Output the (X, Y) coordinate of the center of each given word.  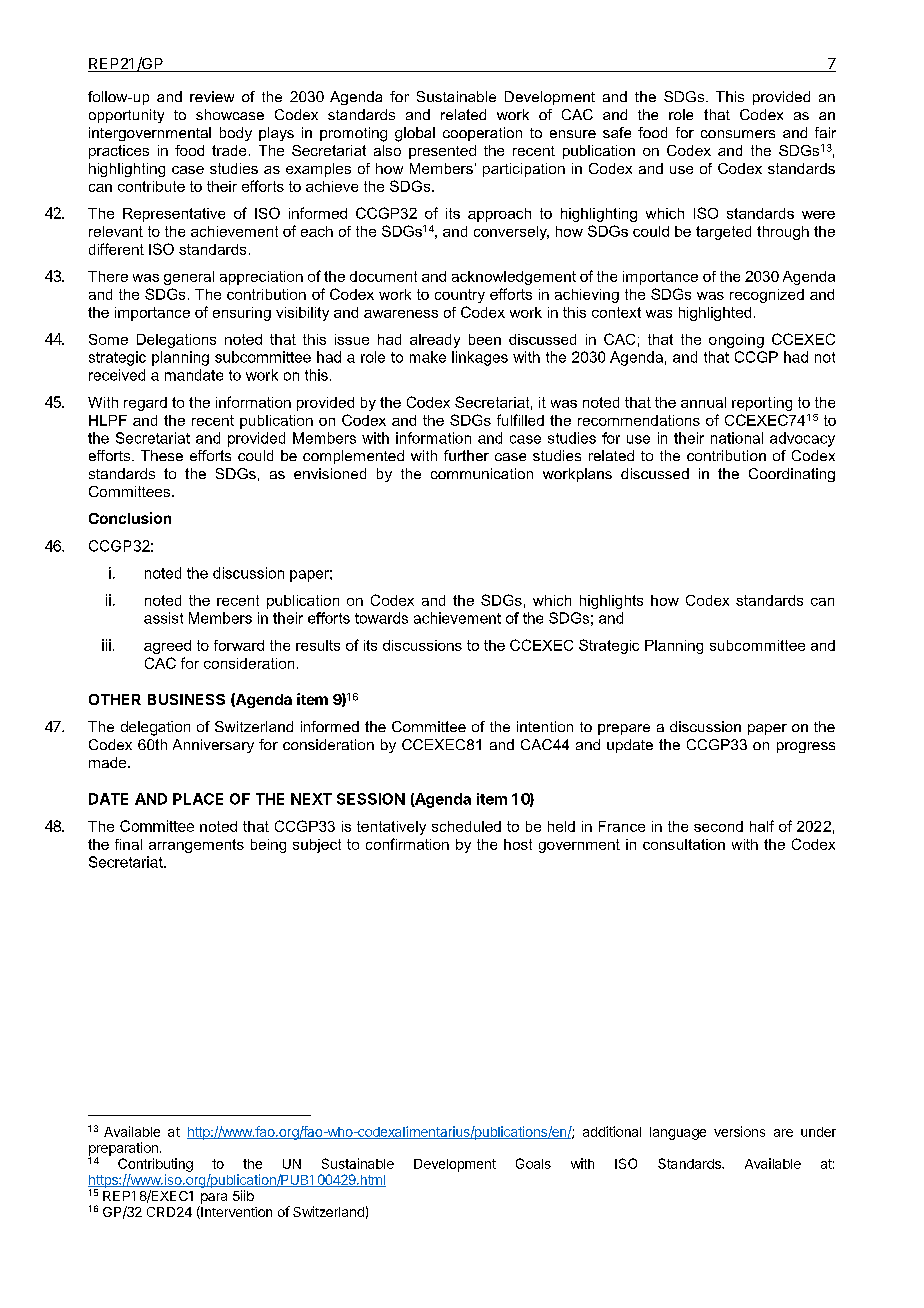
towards (381, 618)
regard (145, 404)
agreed (167, 647)
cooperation (482, 134)
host (518, 844)
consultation (684, 844)
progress (806, 747)
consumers (738, 134)
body (236, 134)
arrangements (196, 846)
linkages (480, 358)
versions (739, 1131)
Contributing (155, 1165)
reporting (762, 404)
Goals (533, 1163)
